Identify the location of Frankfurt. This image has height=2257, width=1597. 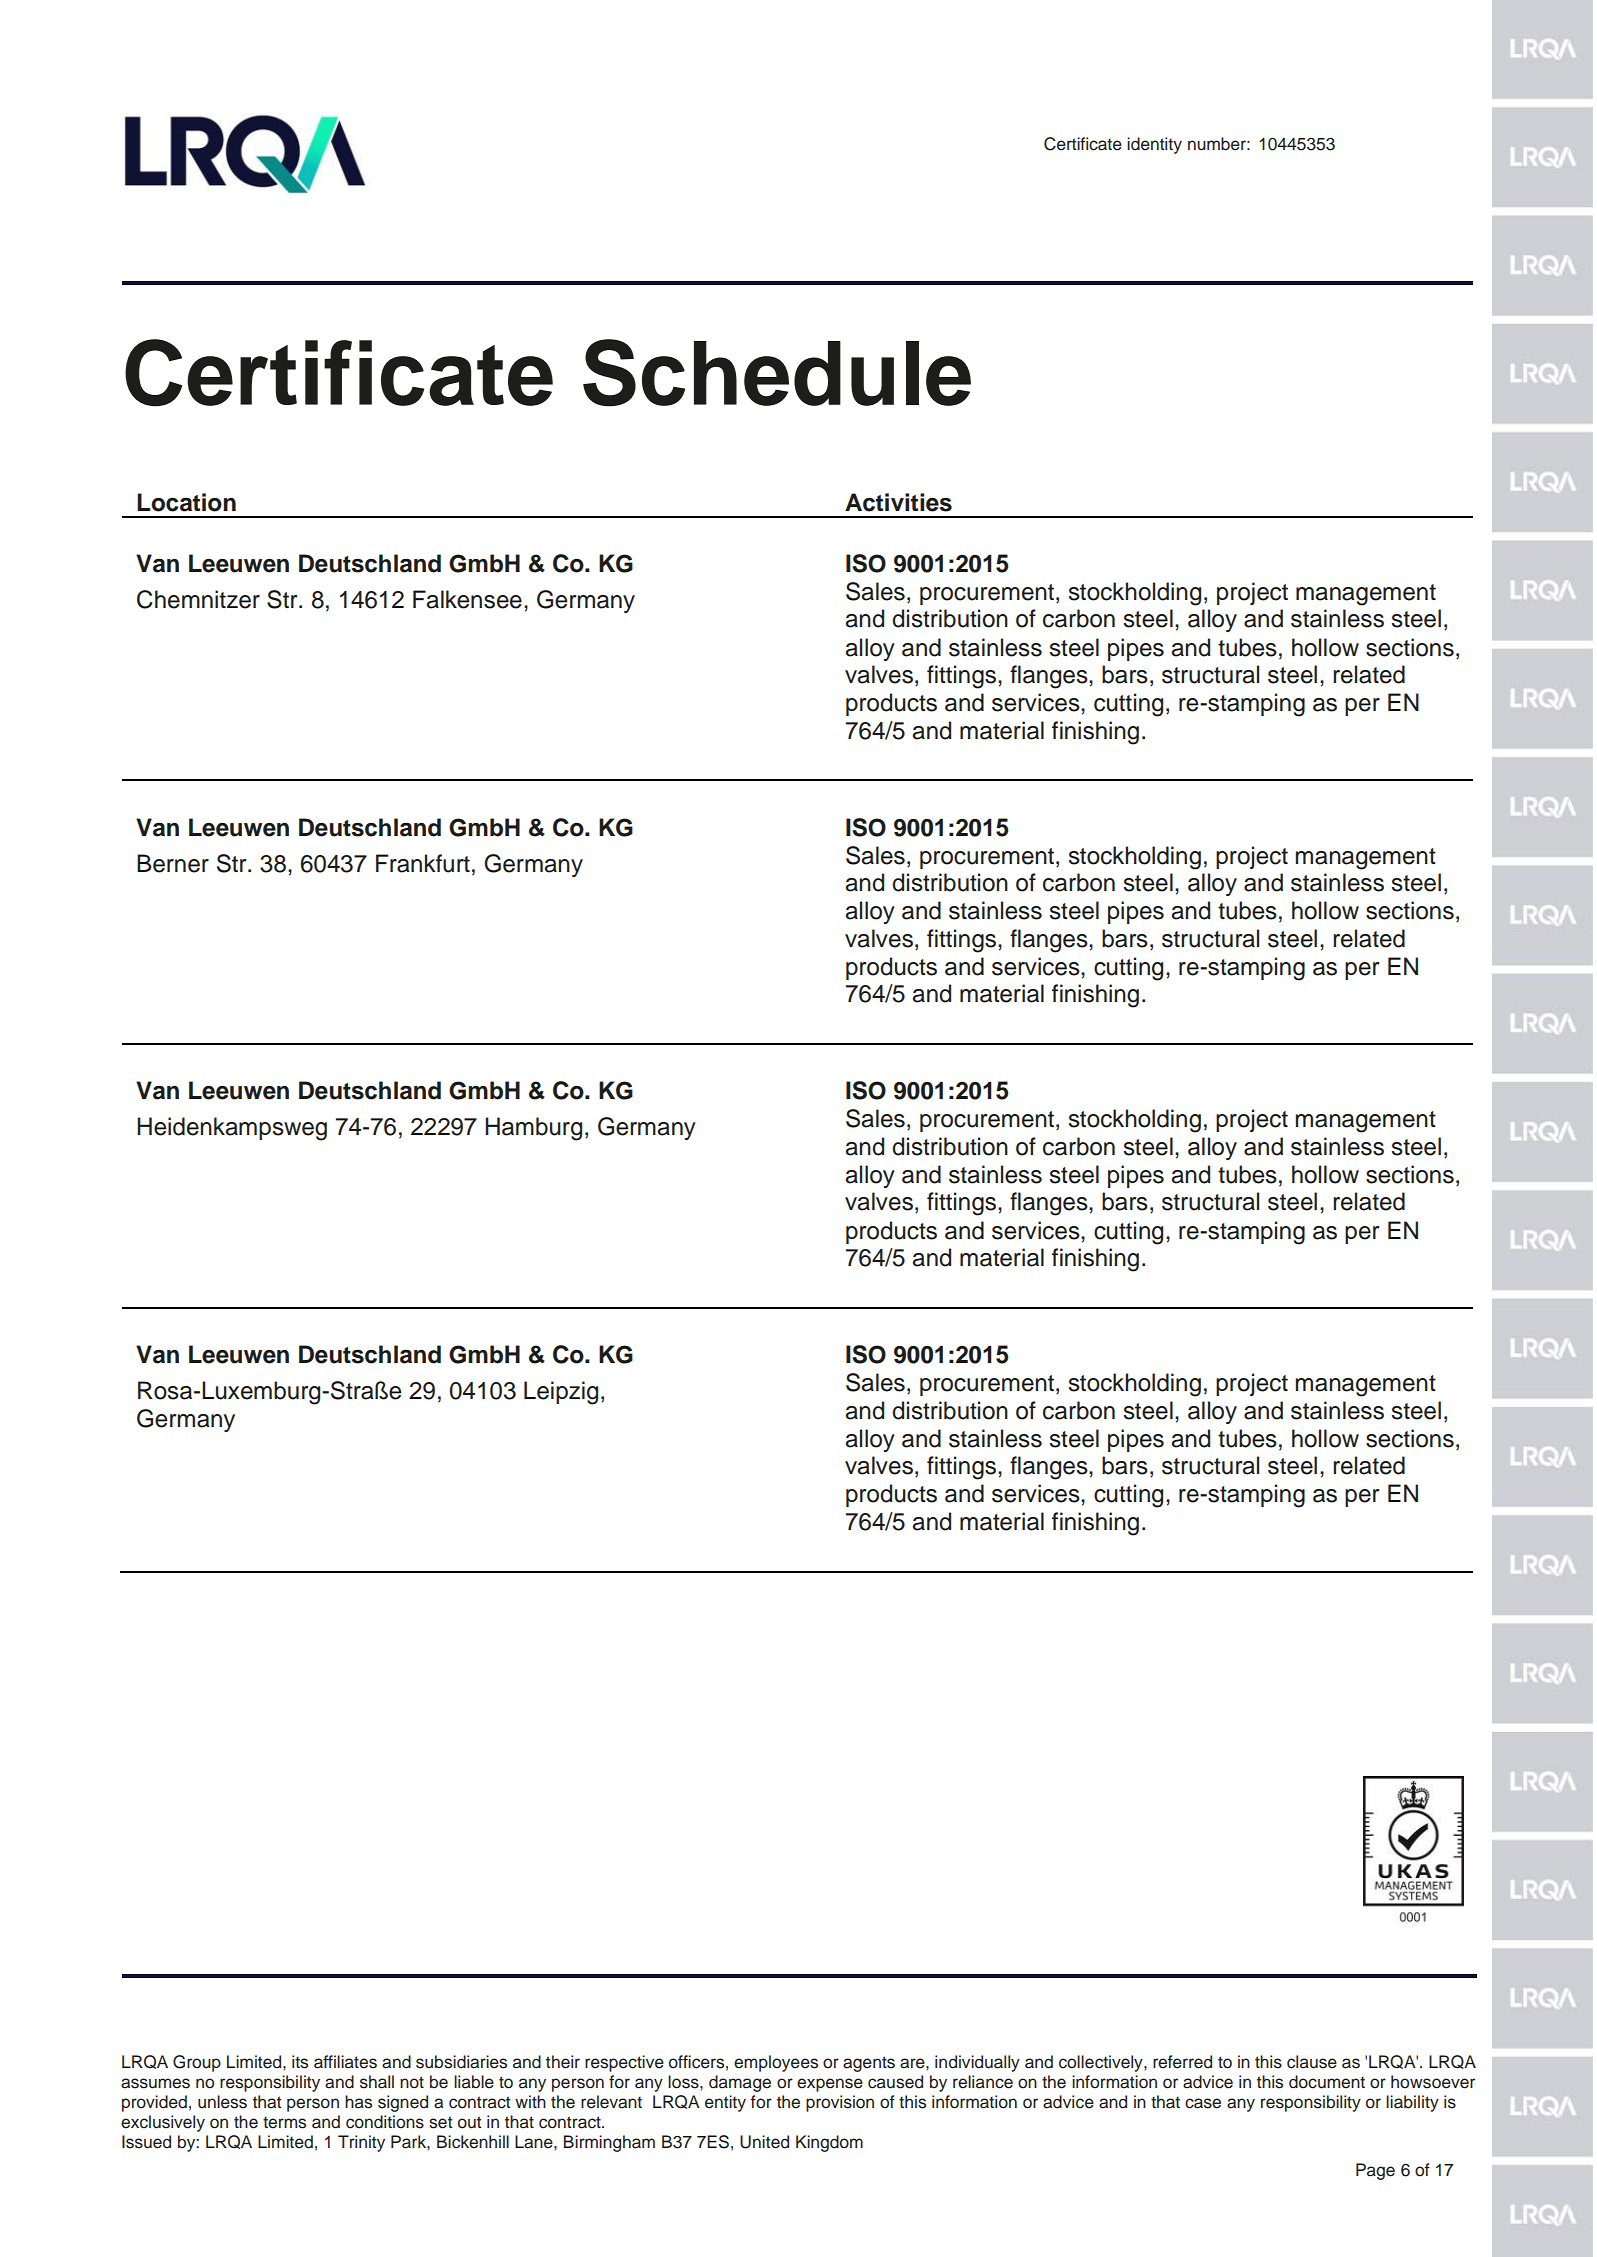
(423, 863).
